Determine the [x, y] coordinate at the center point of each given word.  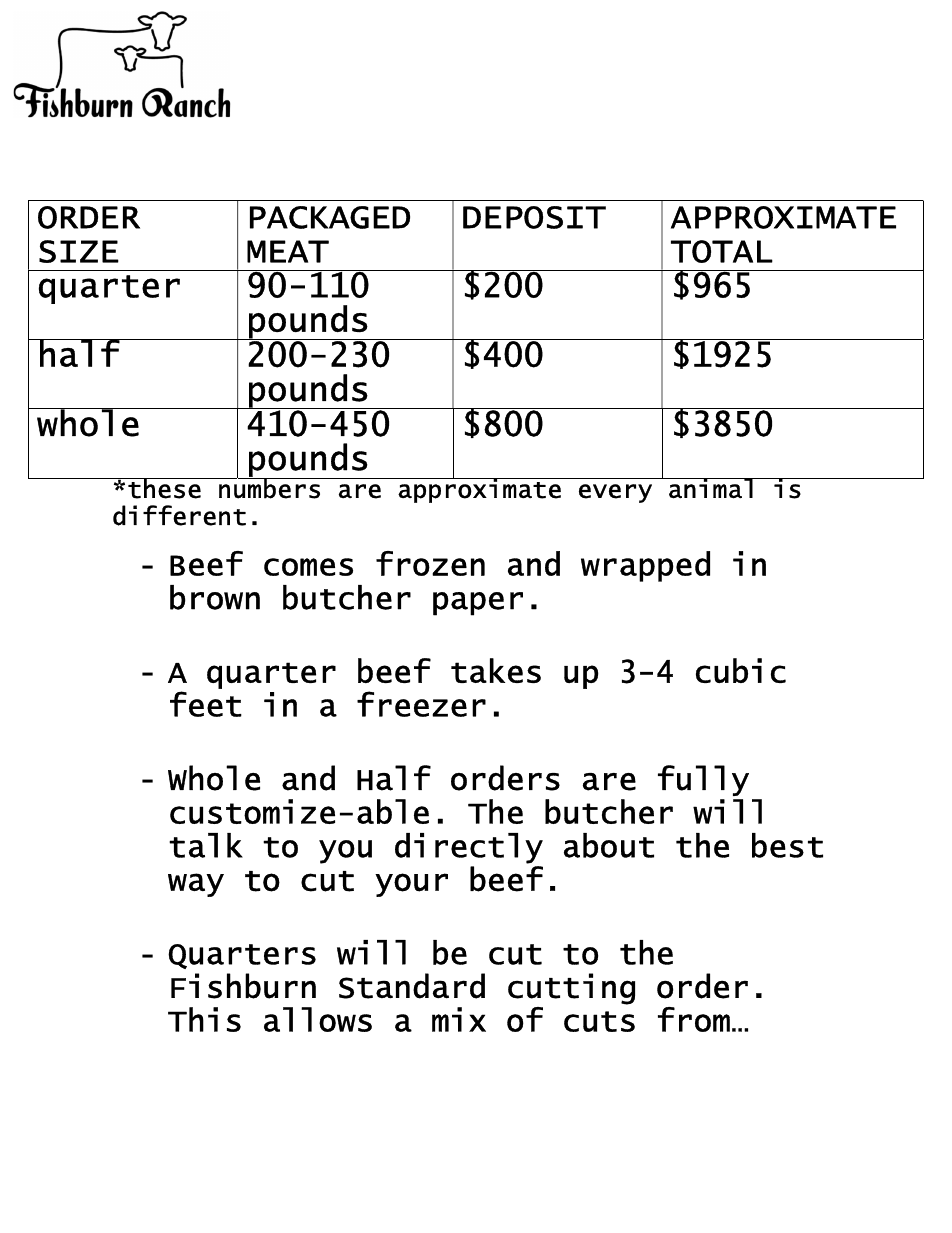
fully [703, 780]
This [204, 1019]
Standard [412, 986]
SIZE [79, 251]
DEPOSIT [534, 217]
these [164, 488]
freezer [421, 704]
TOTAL [722, 251]
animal [711, 488]
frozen [430, 563]
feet [206, 704]
